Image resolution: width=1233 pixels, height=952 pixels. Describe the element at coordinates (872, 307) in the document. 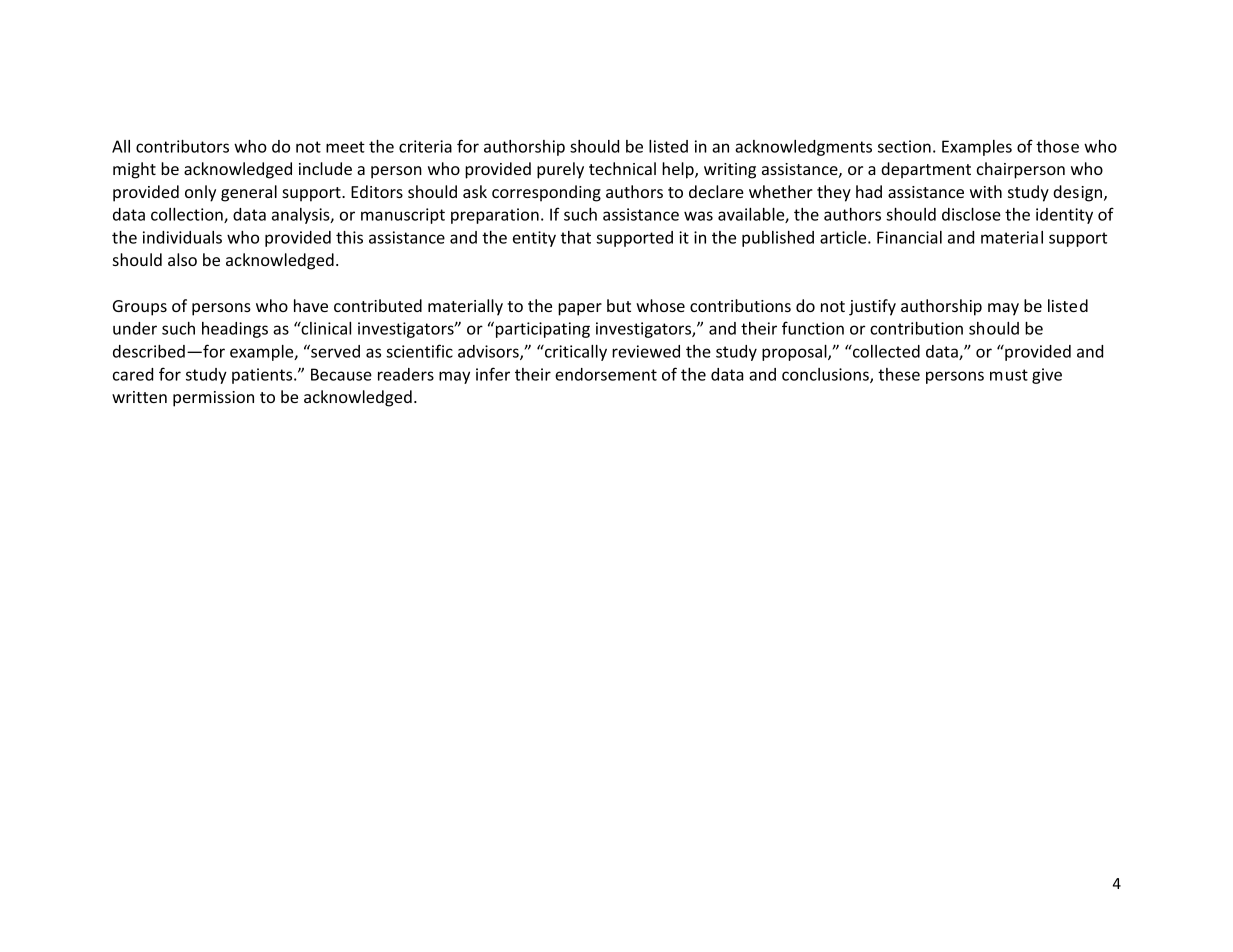

I see `justify` at that location.
